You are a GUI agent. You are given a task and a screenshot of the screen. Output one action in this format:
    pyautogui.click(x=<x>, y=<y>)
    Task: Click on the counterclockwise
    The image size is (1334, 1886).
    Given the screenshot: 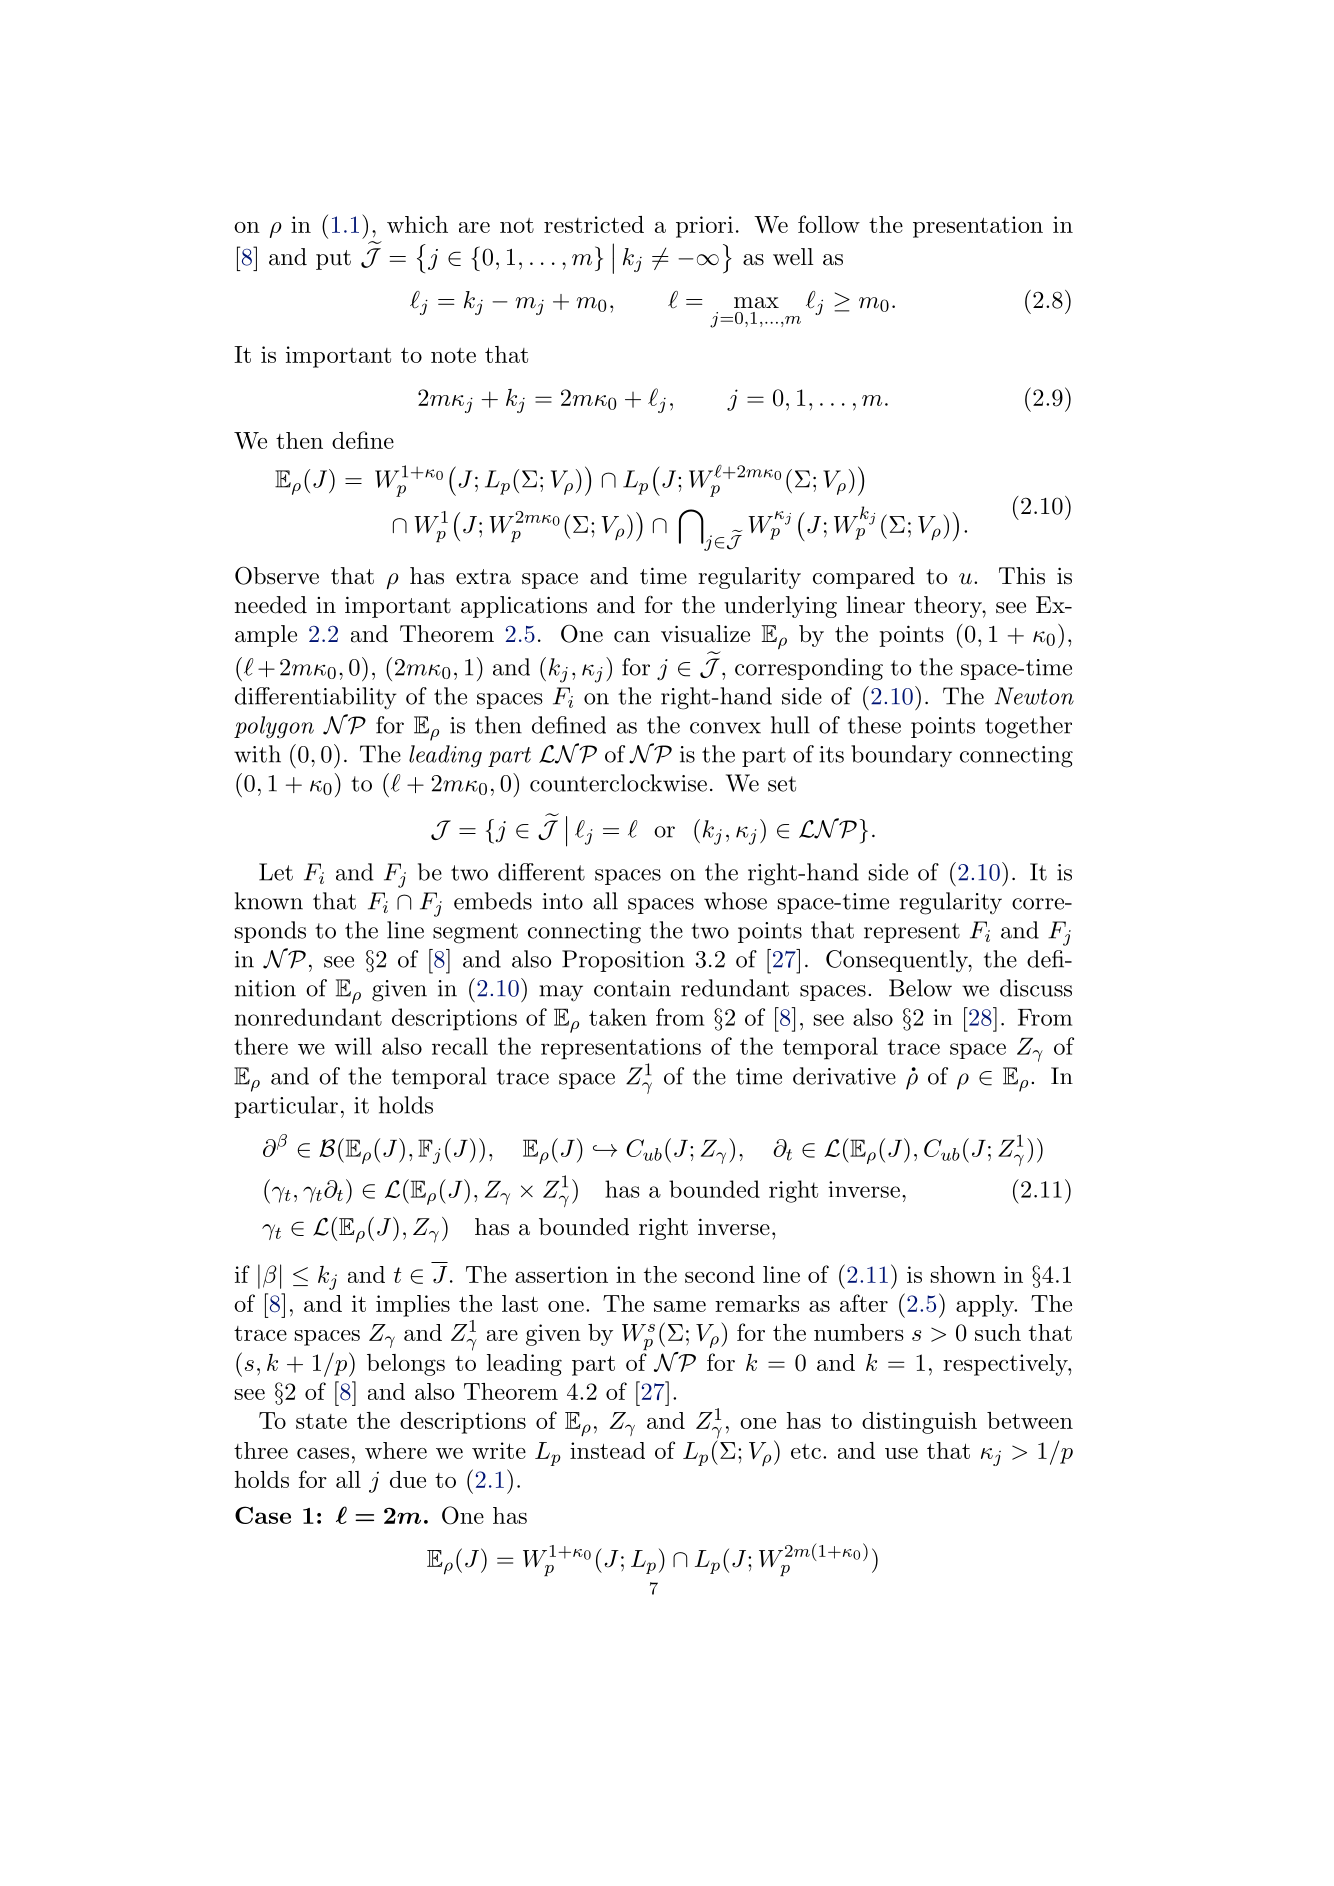 What is the action you would take?
    pyautogui.click(x=618, y=783)
